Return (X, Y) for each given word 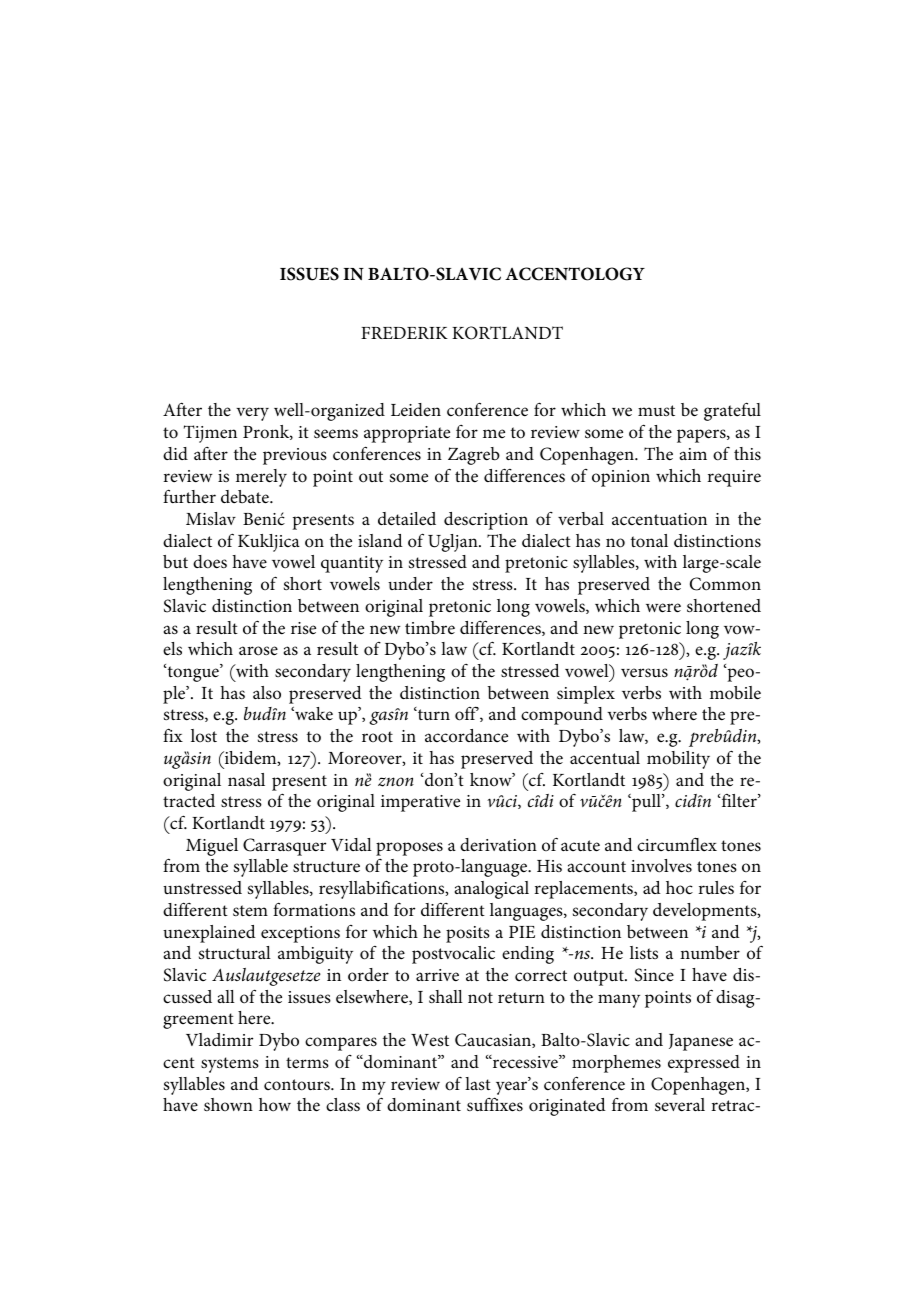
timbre (430, 628)
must (656, 410)
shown (228, 1104)
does (210, 562)
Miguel (212, 847)
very (252, 414)
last (478, 1083)
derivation (498, 845)
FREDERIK (404, 333)
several (680, 1105)
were (663, 608)
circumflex (677, 844)
